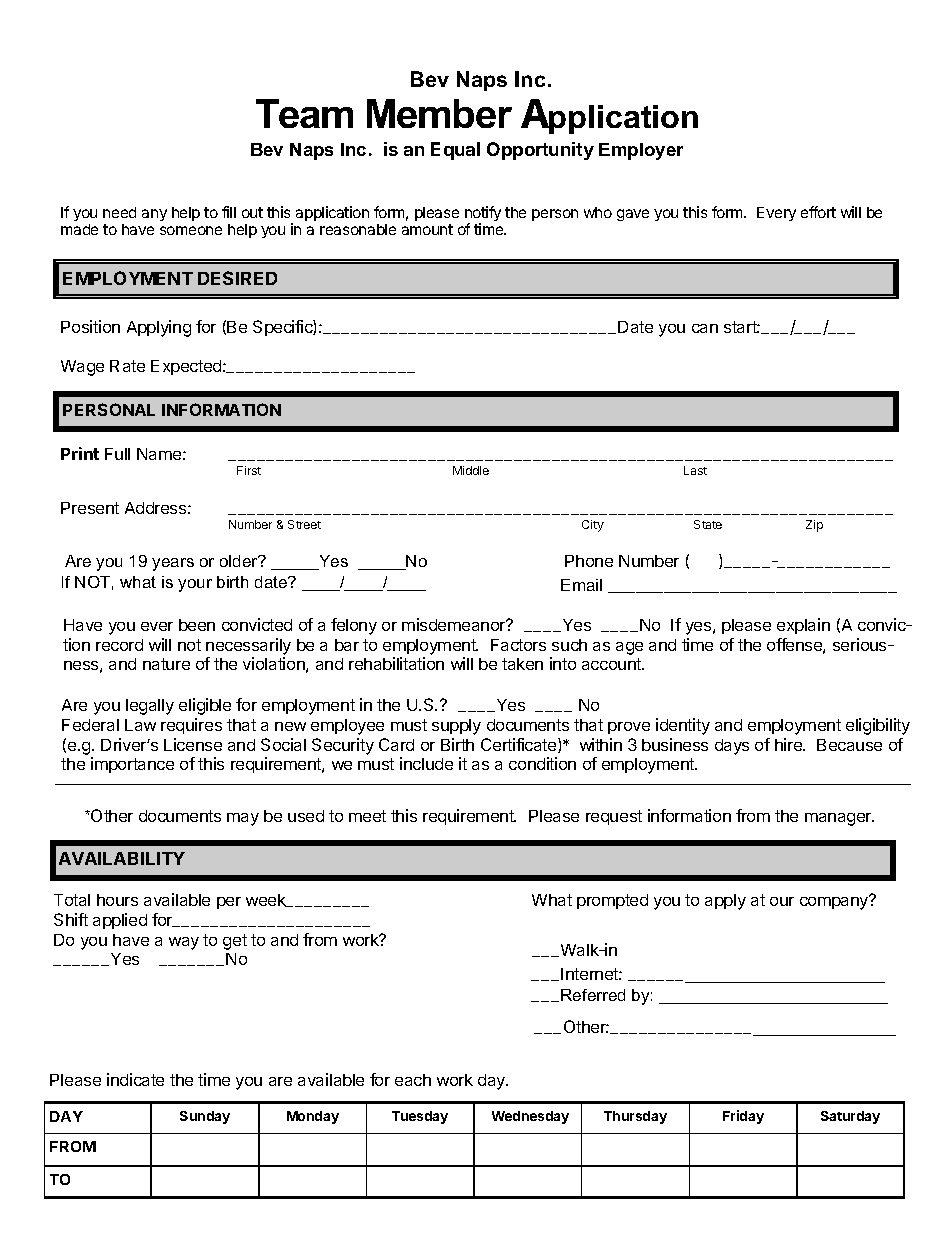 The height and width of the screenshot is (1233, 952). What do you see at coordinates (117, 454) in the screenshot?
I see `Full` at bounding box center [117, 454].
